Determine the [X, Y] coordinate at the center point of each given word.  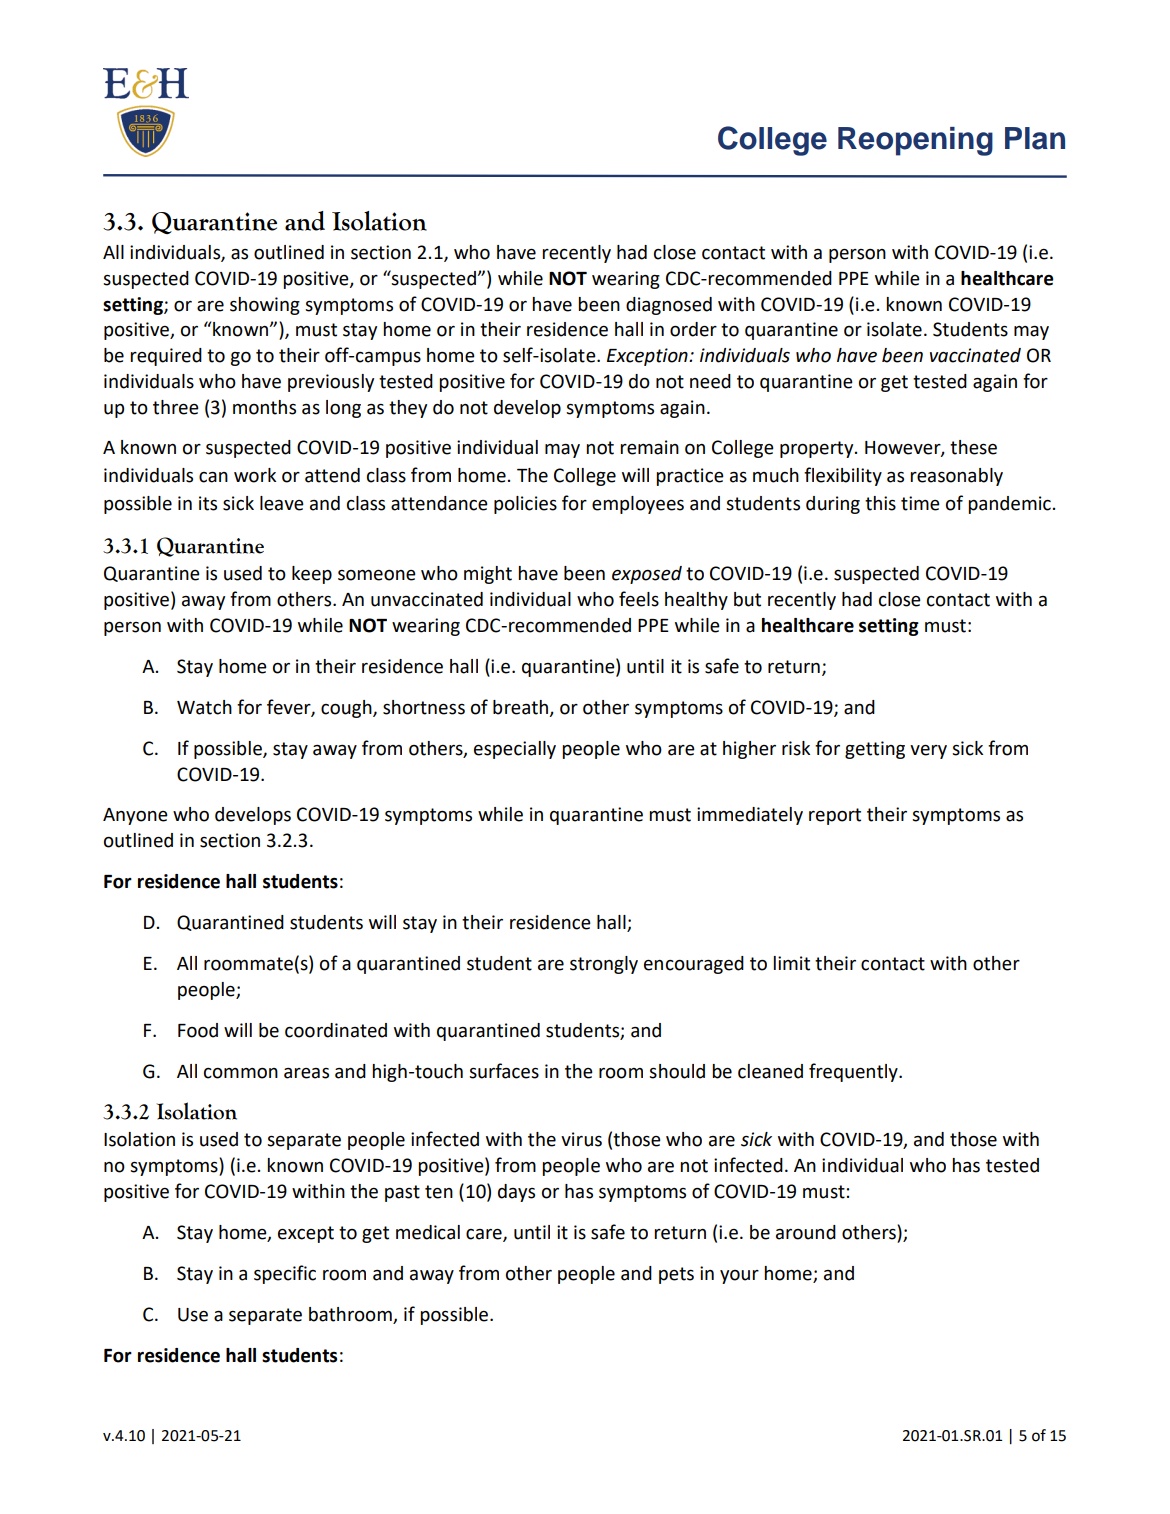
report [835, 816]
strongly [604, 965]
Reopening [915, 141]
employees [638, 505]
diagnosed [669, 306]
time [920, 503]
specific [285, 1274]
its [208, 503]
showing [265, 306]
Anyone [135, 816]
